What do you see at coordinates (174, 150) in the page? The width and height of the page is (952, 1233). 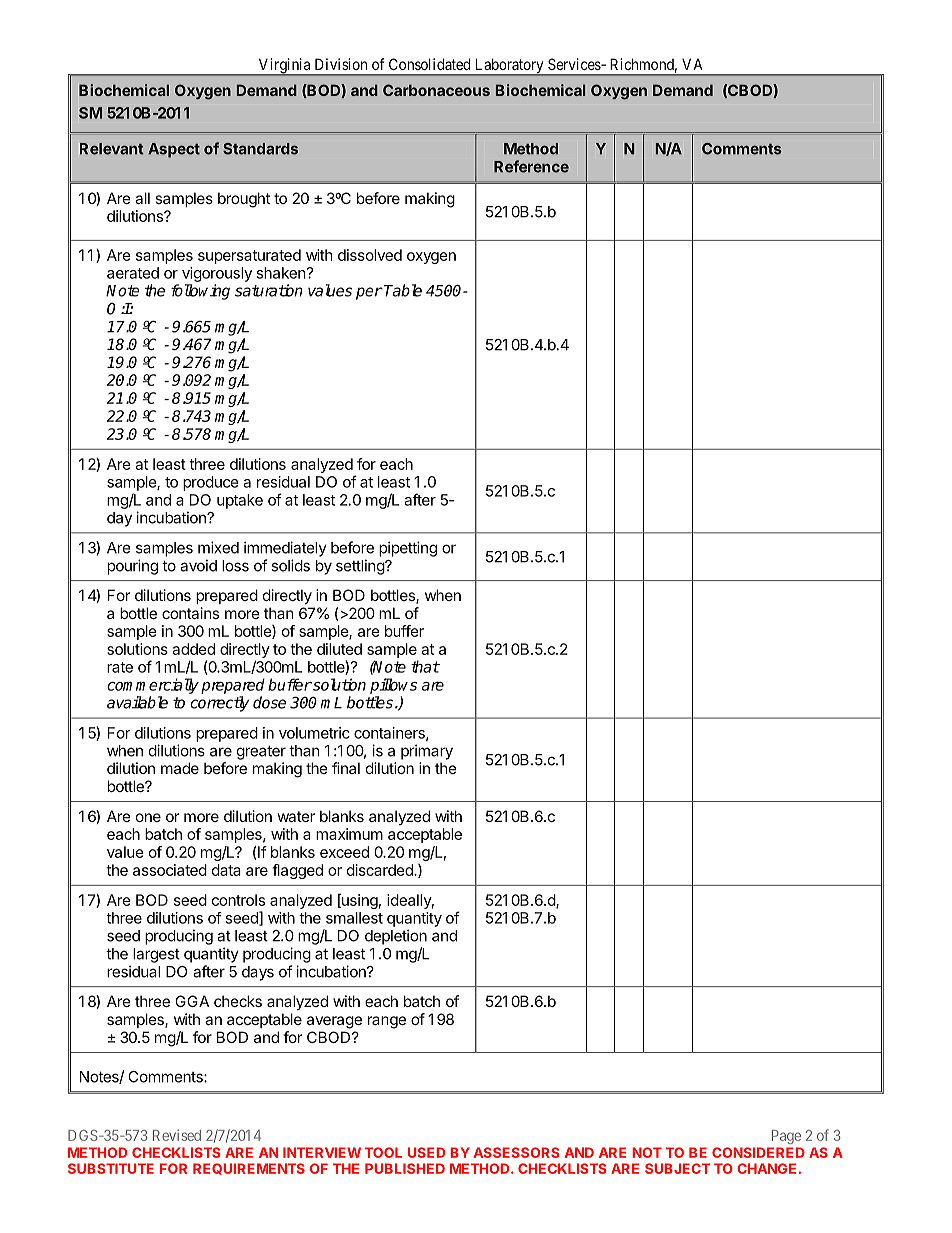 I see `Aspect` at bounding box center [174, 150].
